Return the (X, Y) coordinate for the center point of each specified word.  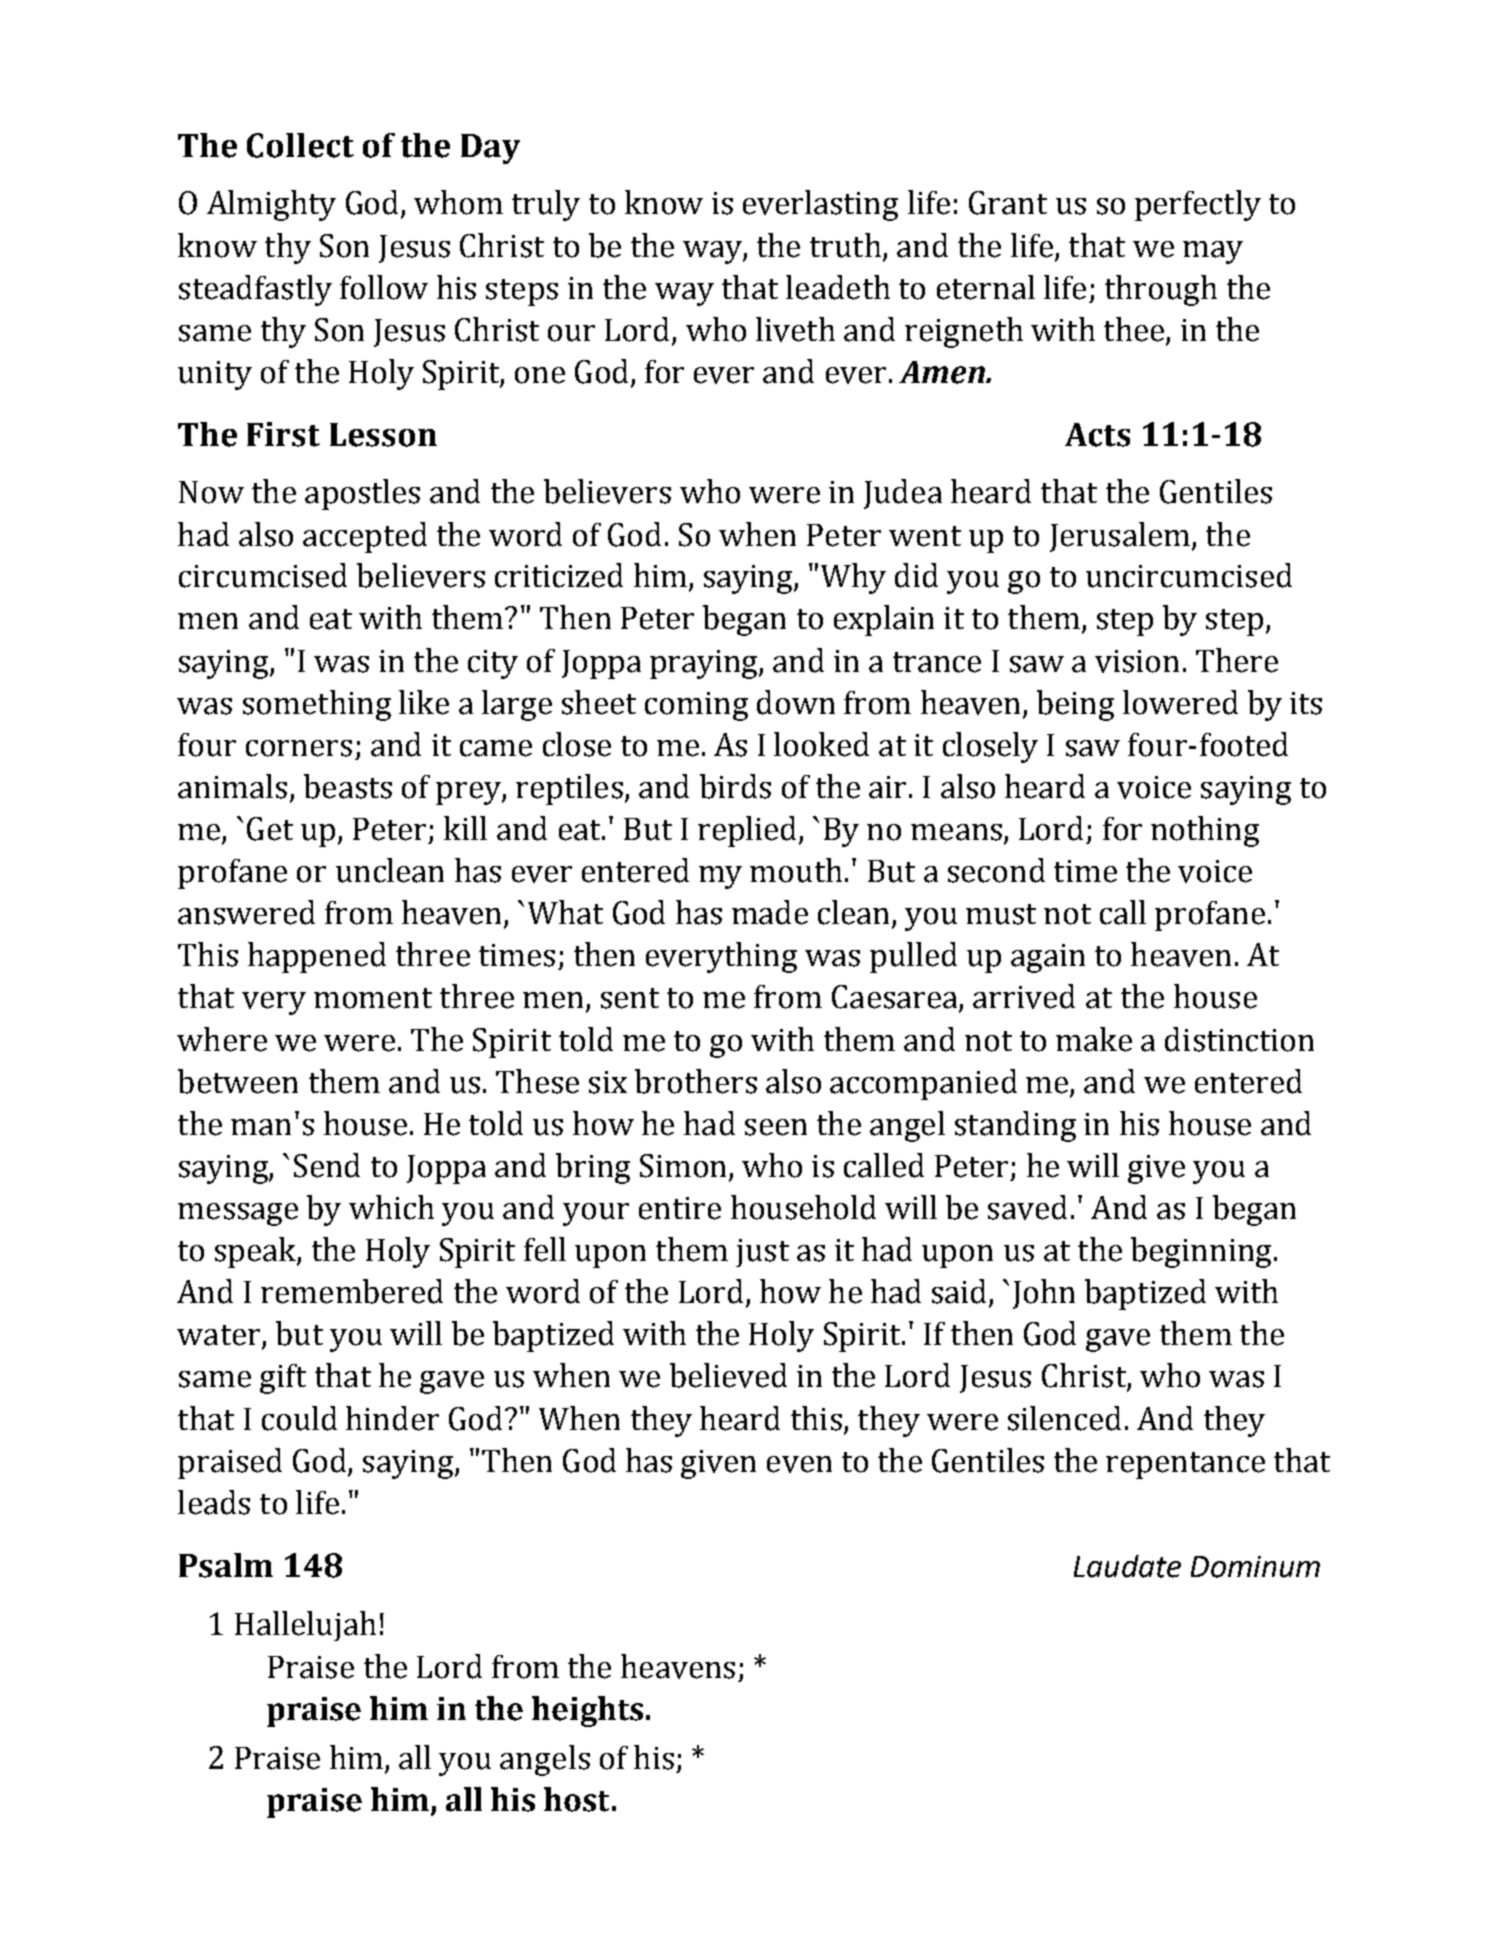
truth (845, 245)
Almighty (271, 205)
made (770, 912)
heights (587, 1711)
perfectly (1198, 205)
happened (317, 957)
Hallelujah (305, 1626)
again (1048, 958)
